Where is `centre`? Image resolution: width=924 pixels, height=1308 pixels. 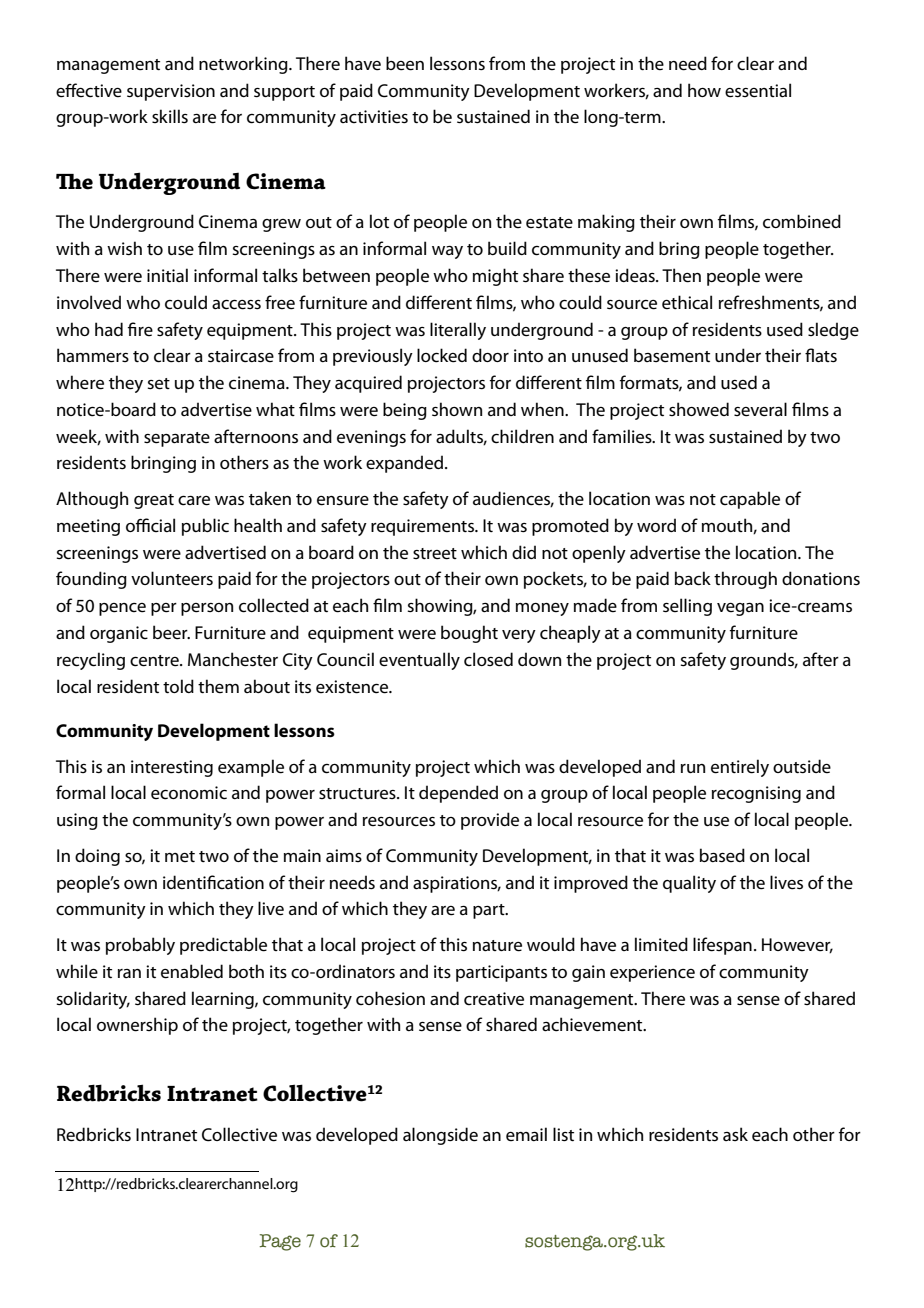
centre is located at coordinates (155, 661).
